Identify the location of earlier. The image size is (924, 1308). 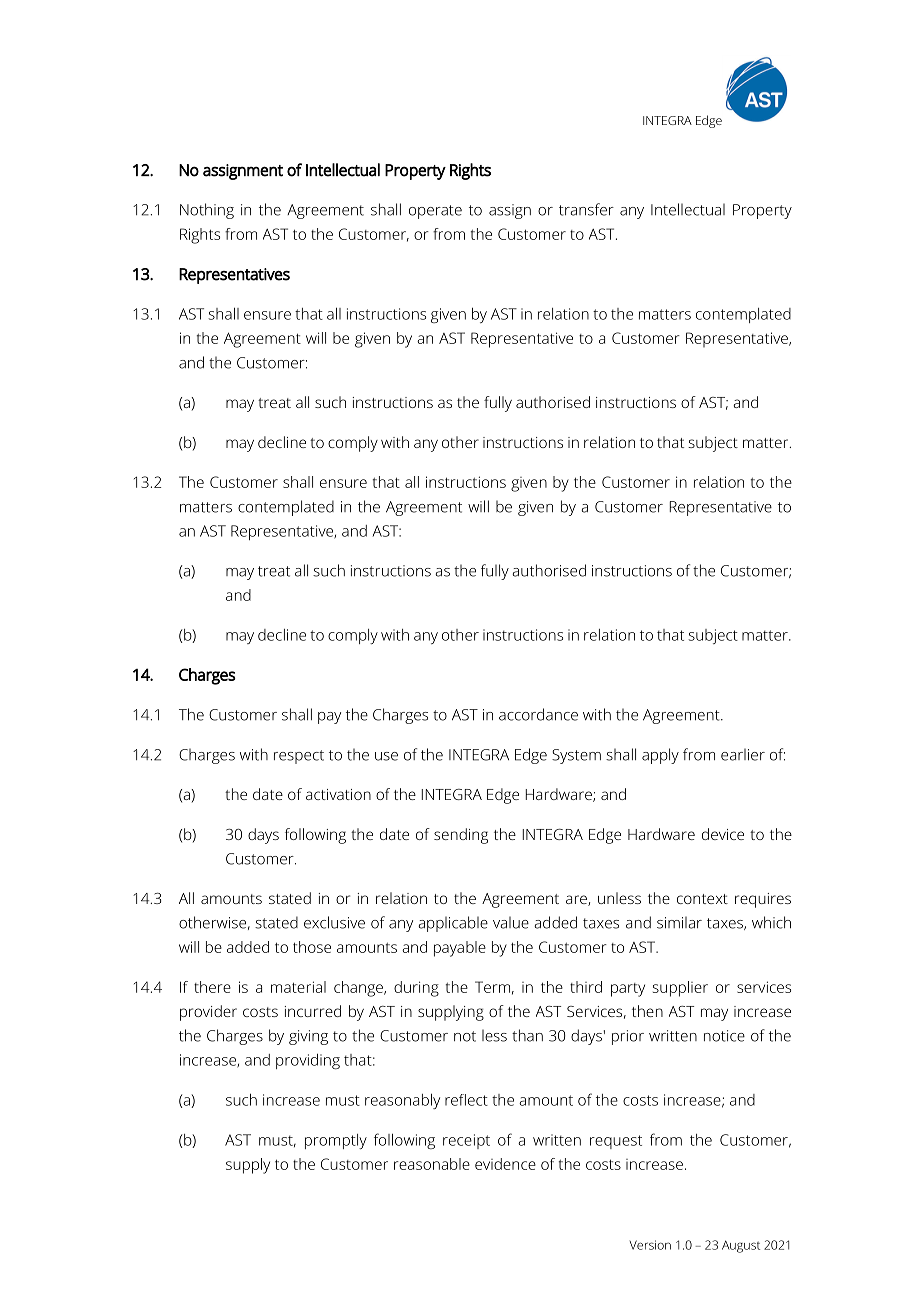
(743, 755).
